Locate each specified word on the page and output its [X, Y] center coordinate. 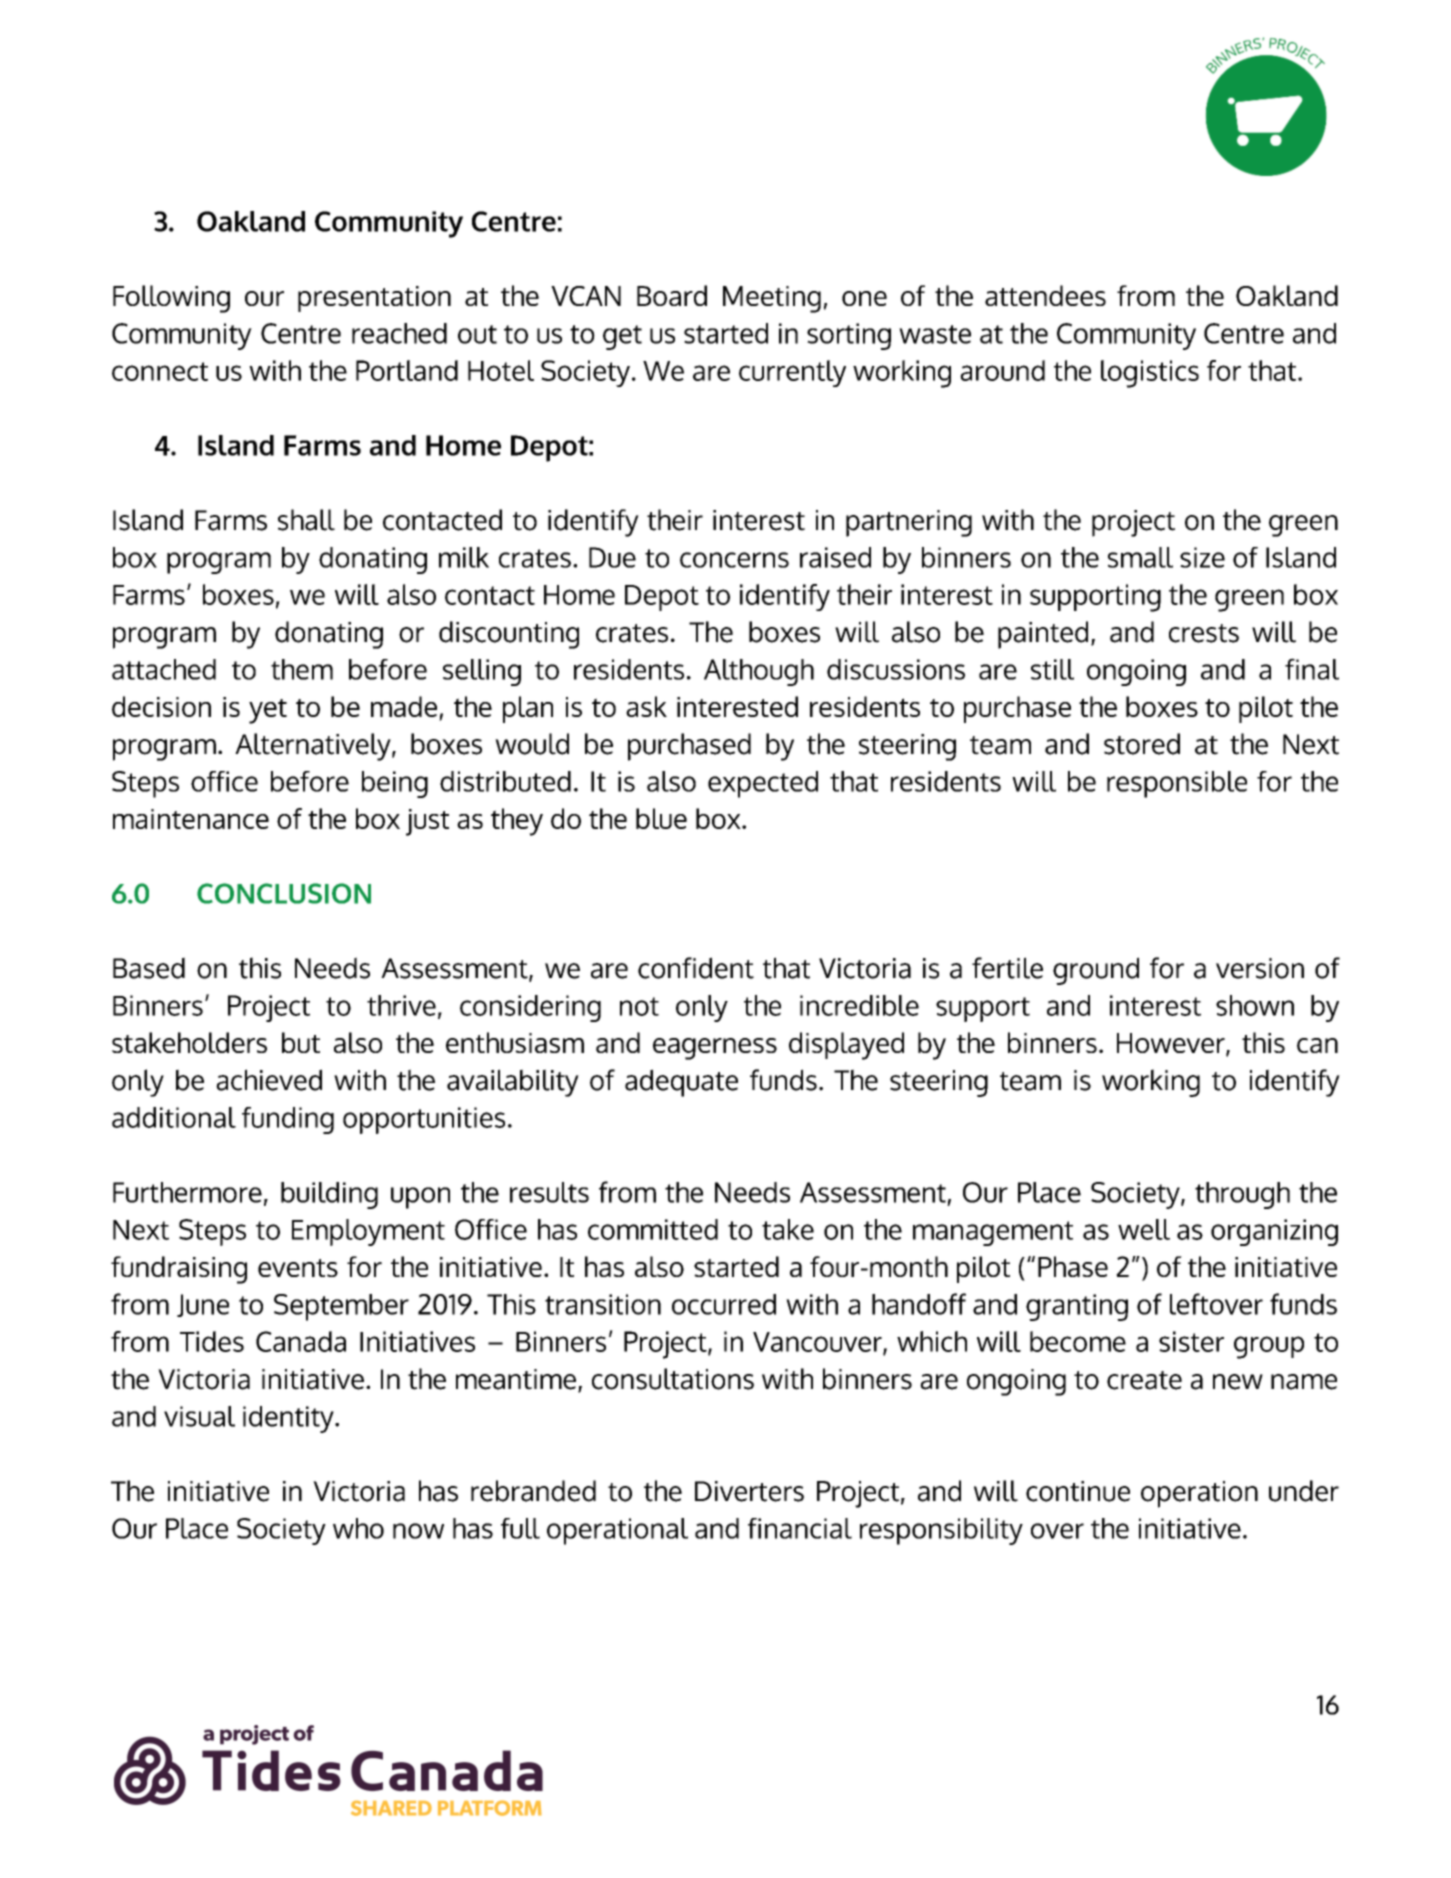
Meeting [772, 299]
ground [1096, 971]
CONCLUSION [284, 893]
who [358, 1528]
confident [696, 968]
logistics [1150, 374]
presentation [374, 299]
